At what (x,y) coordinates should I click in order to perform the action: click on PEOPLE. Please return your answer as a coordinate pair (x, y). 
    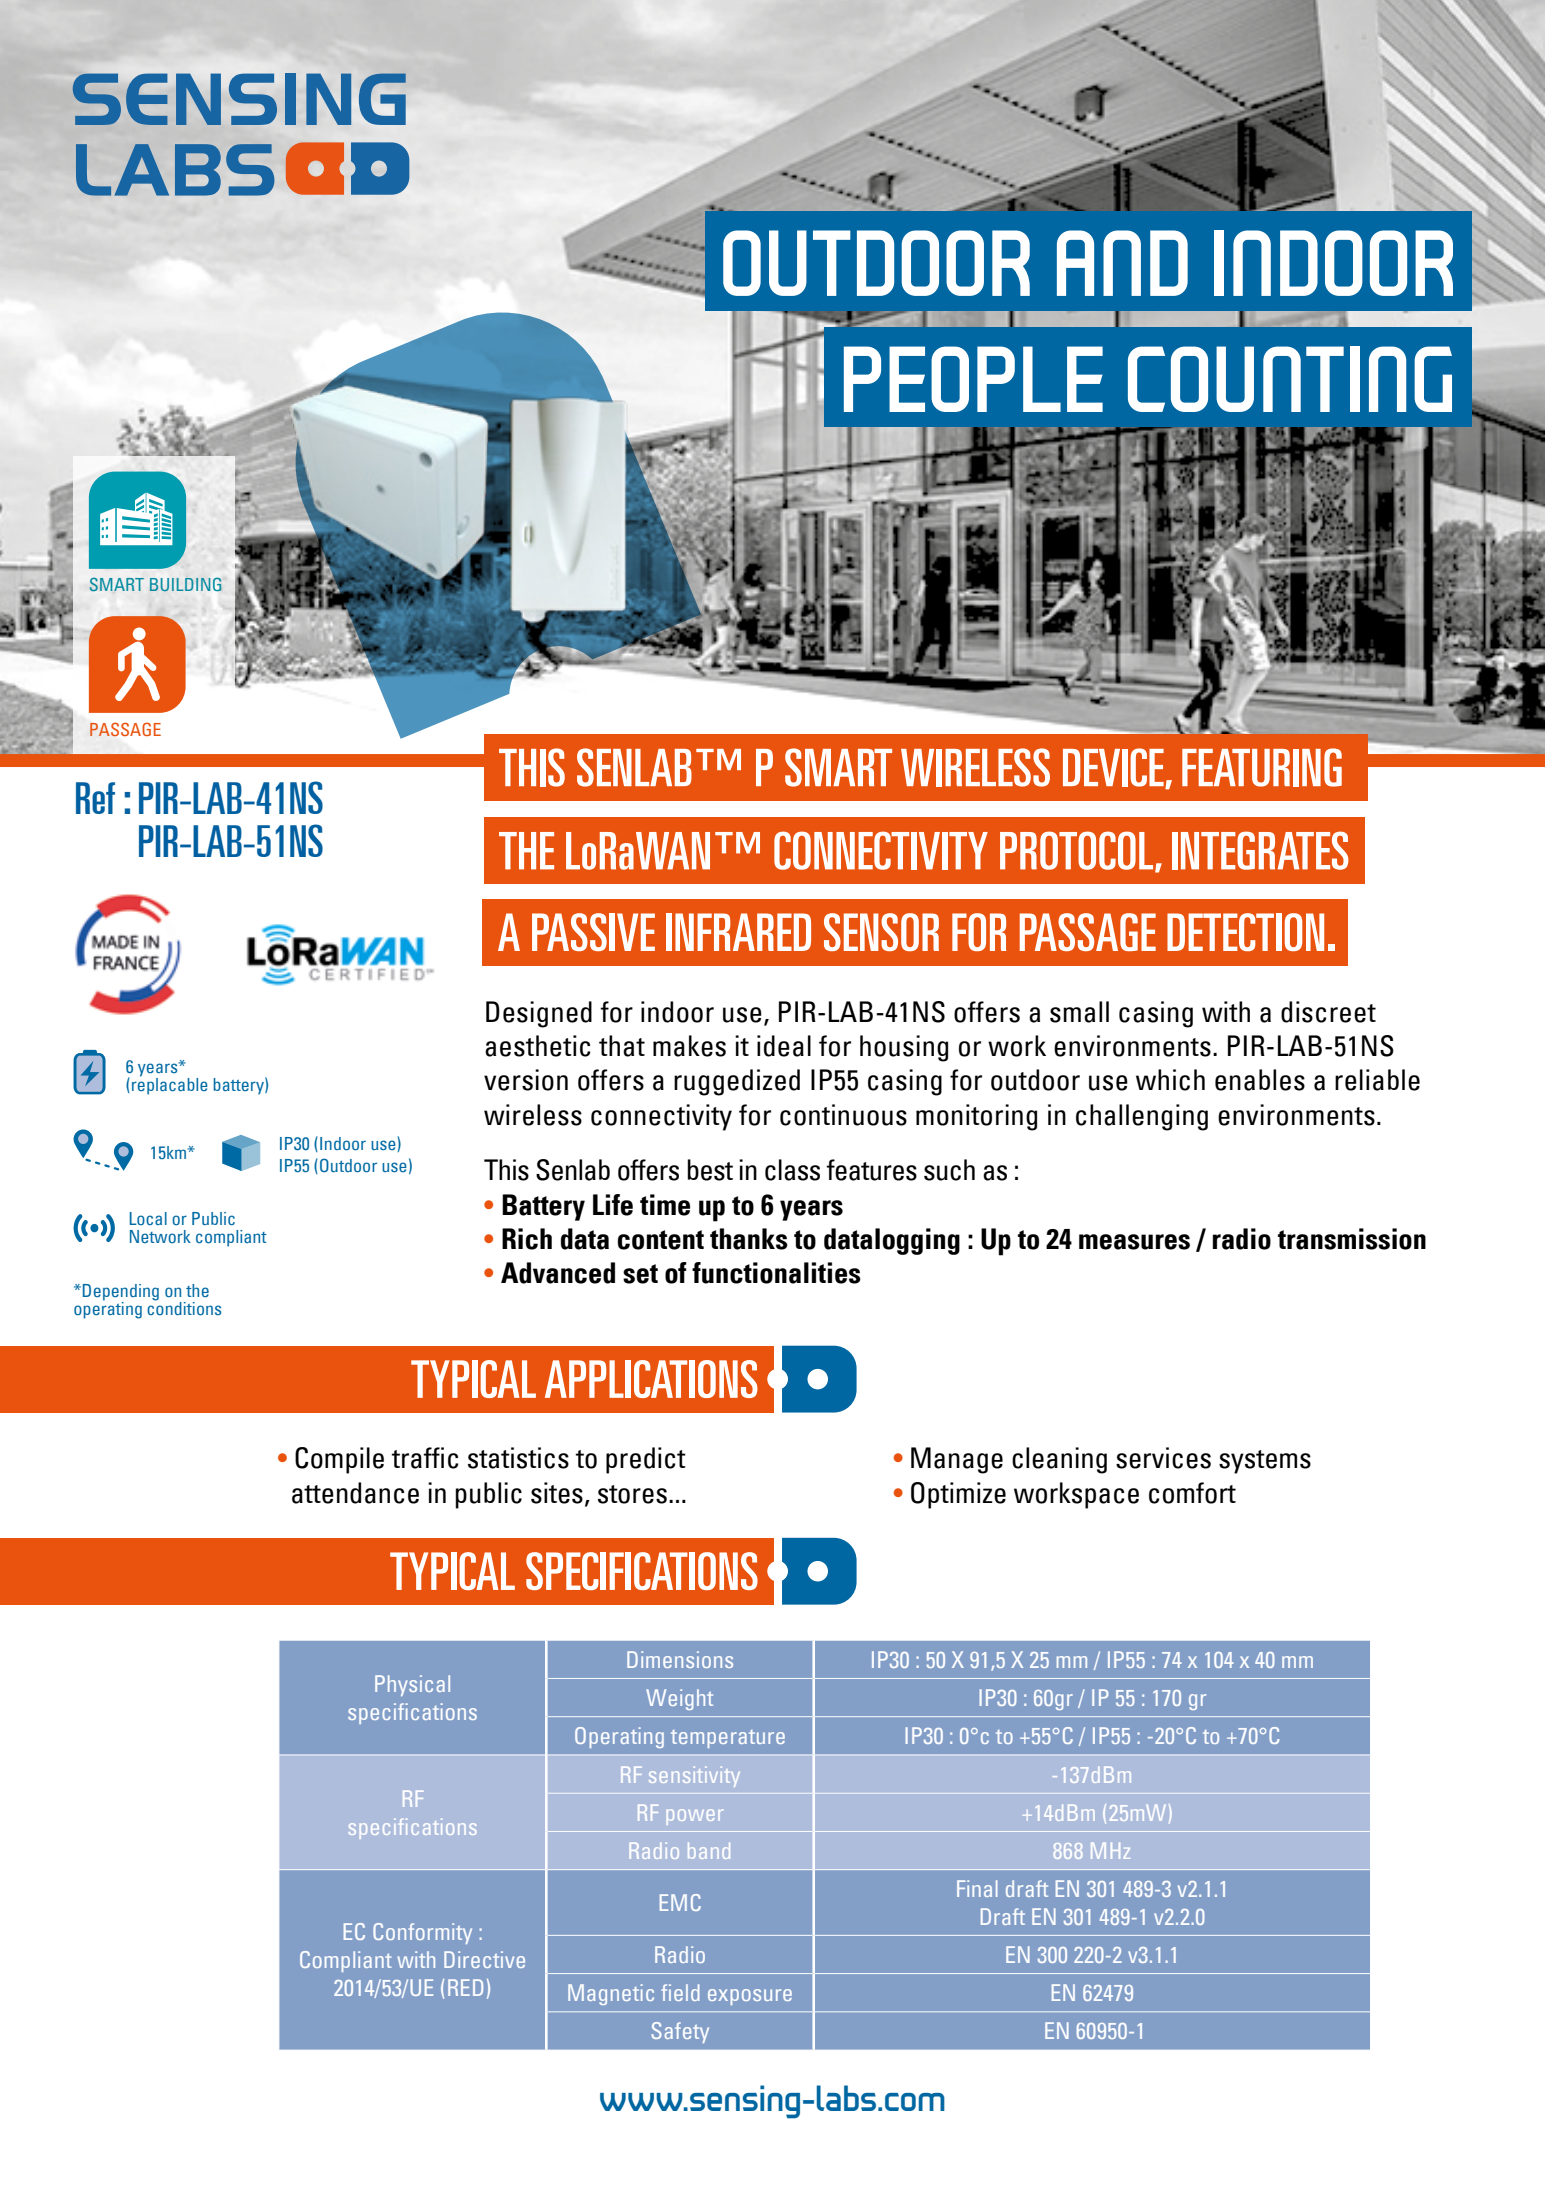
    Looking at the image, I should click on (973, 379).
